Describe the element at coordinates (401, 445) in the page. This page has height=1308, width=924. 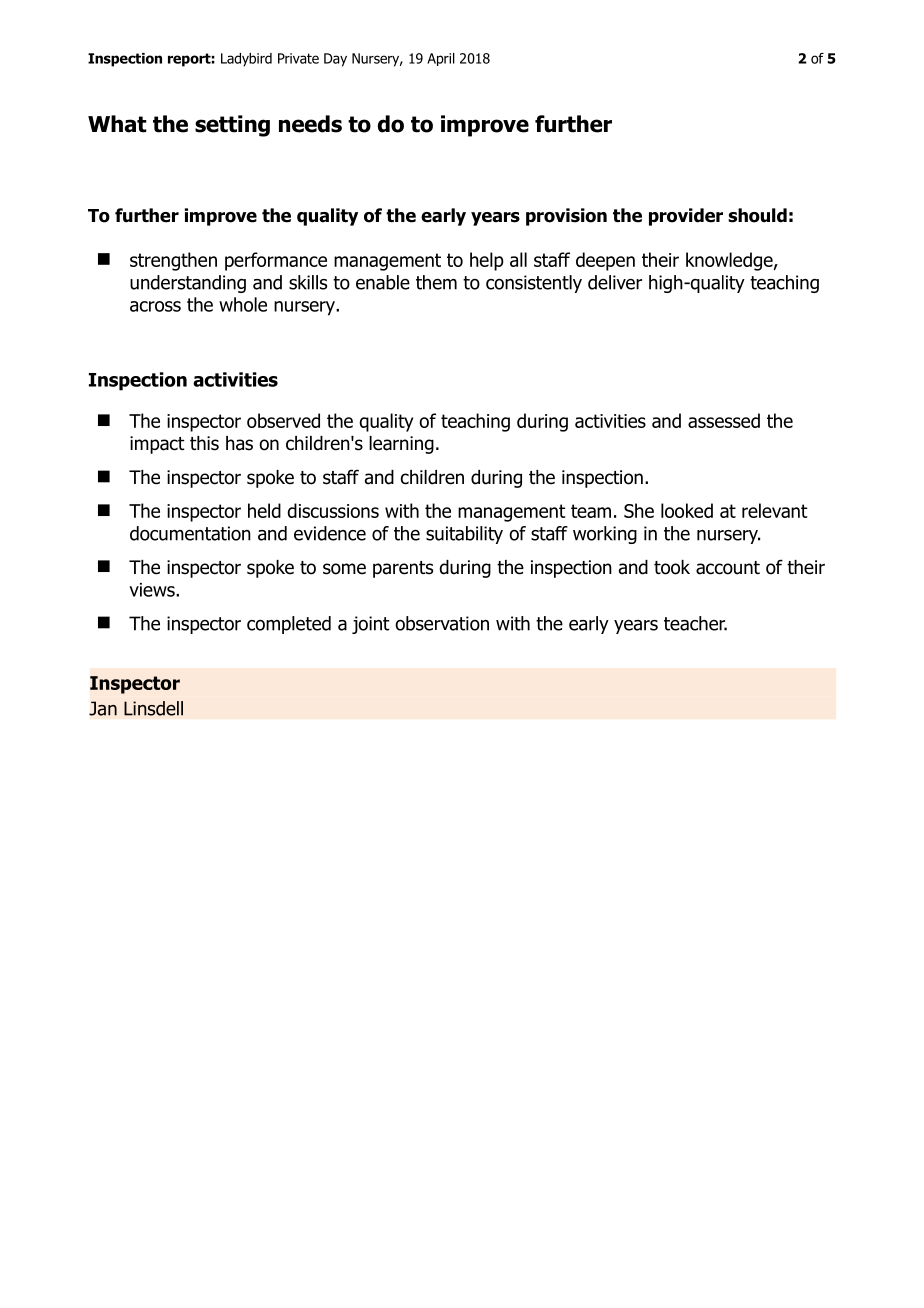
I see `learning` at that location.
